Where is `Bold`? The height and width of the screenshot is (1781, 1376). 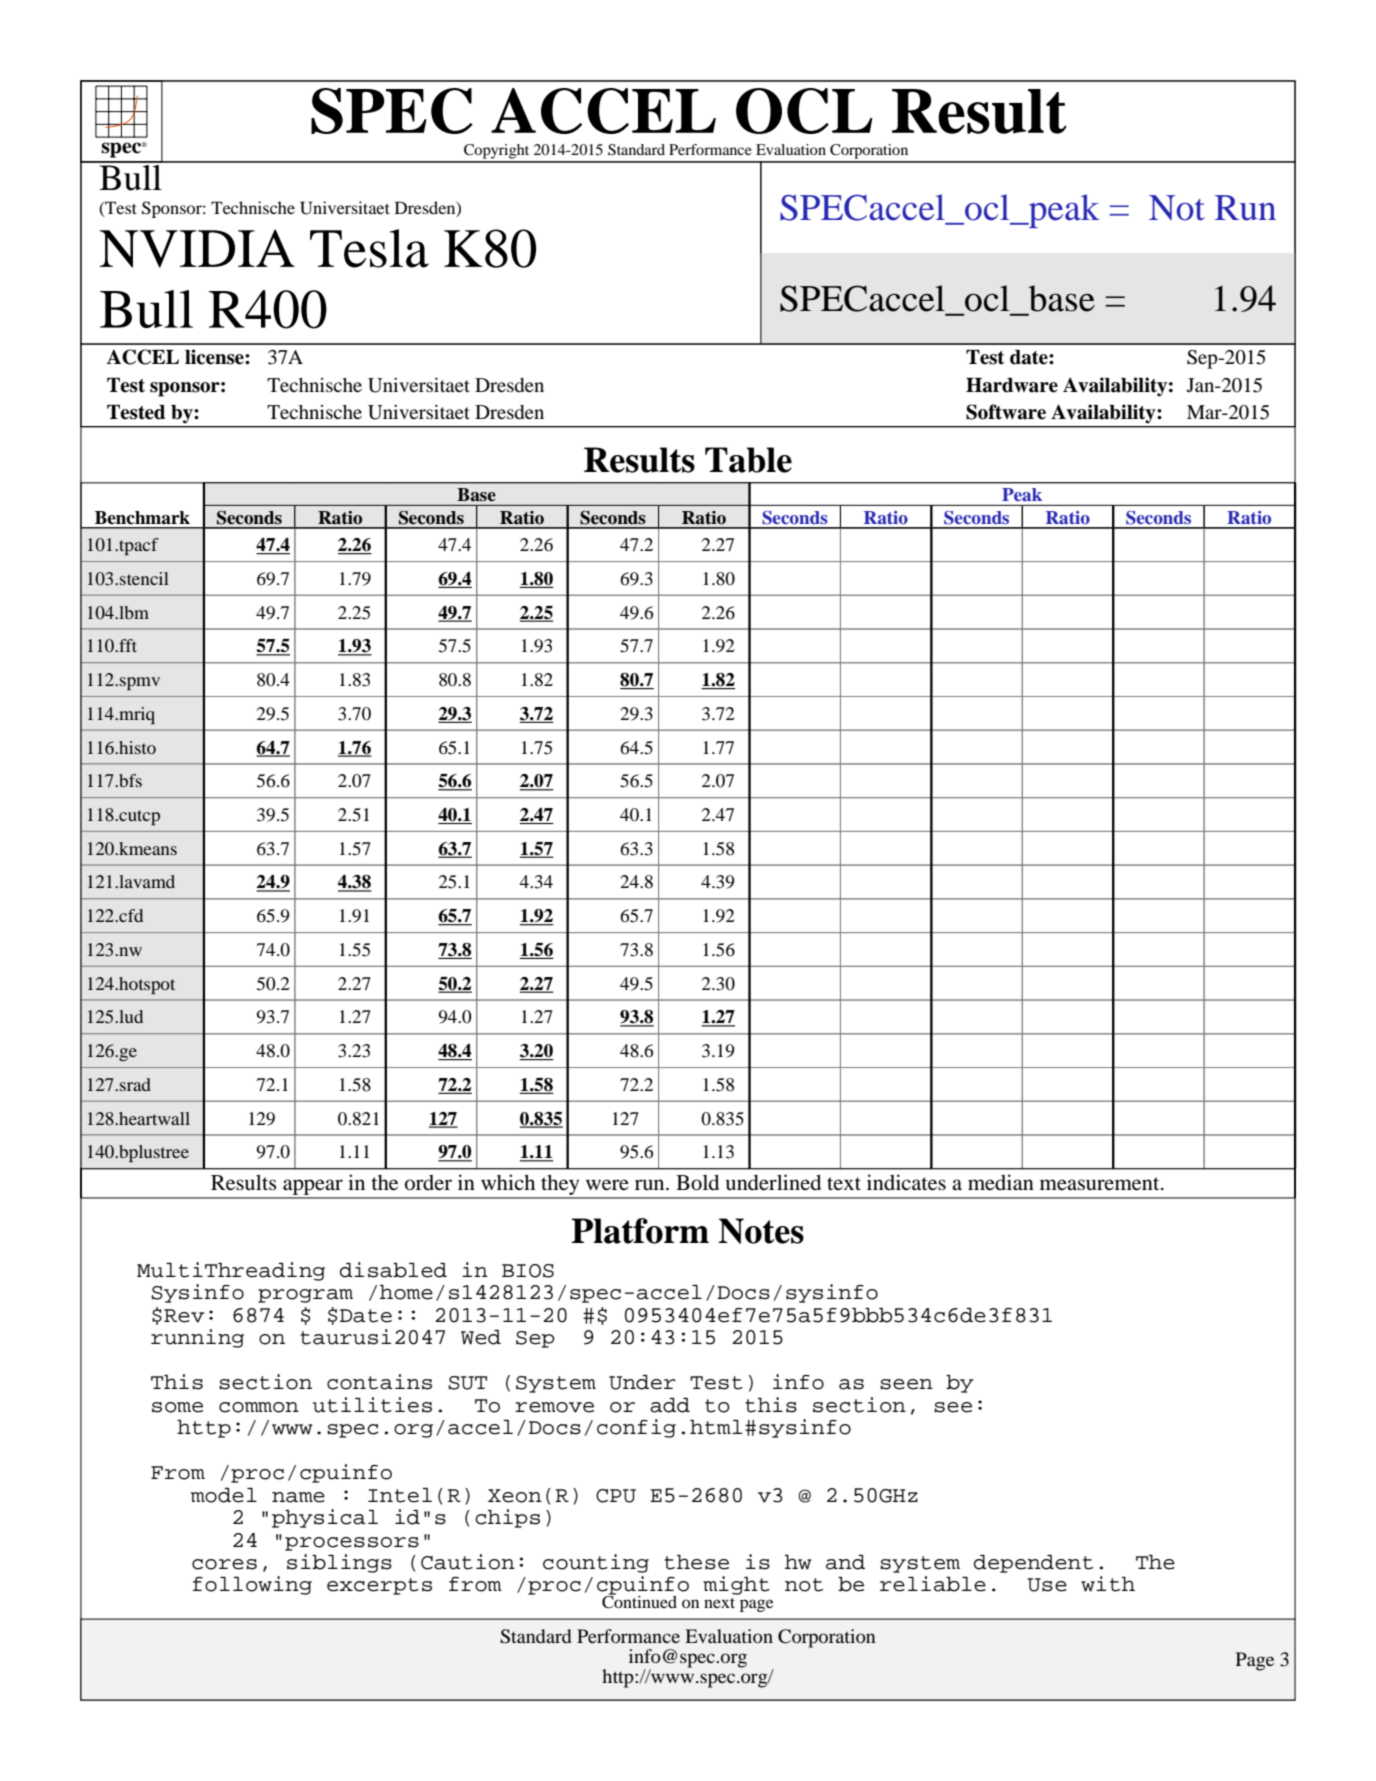 Bold is located at coordinates (697, 1182).
